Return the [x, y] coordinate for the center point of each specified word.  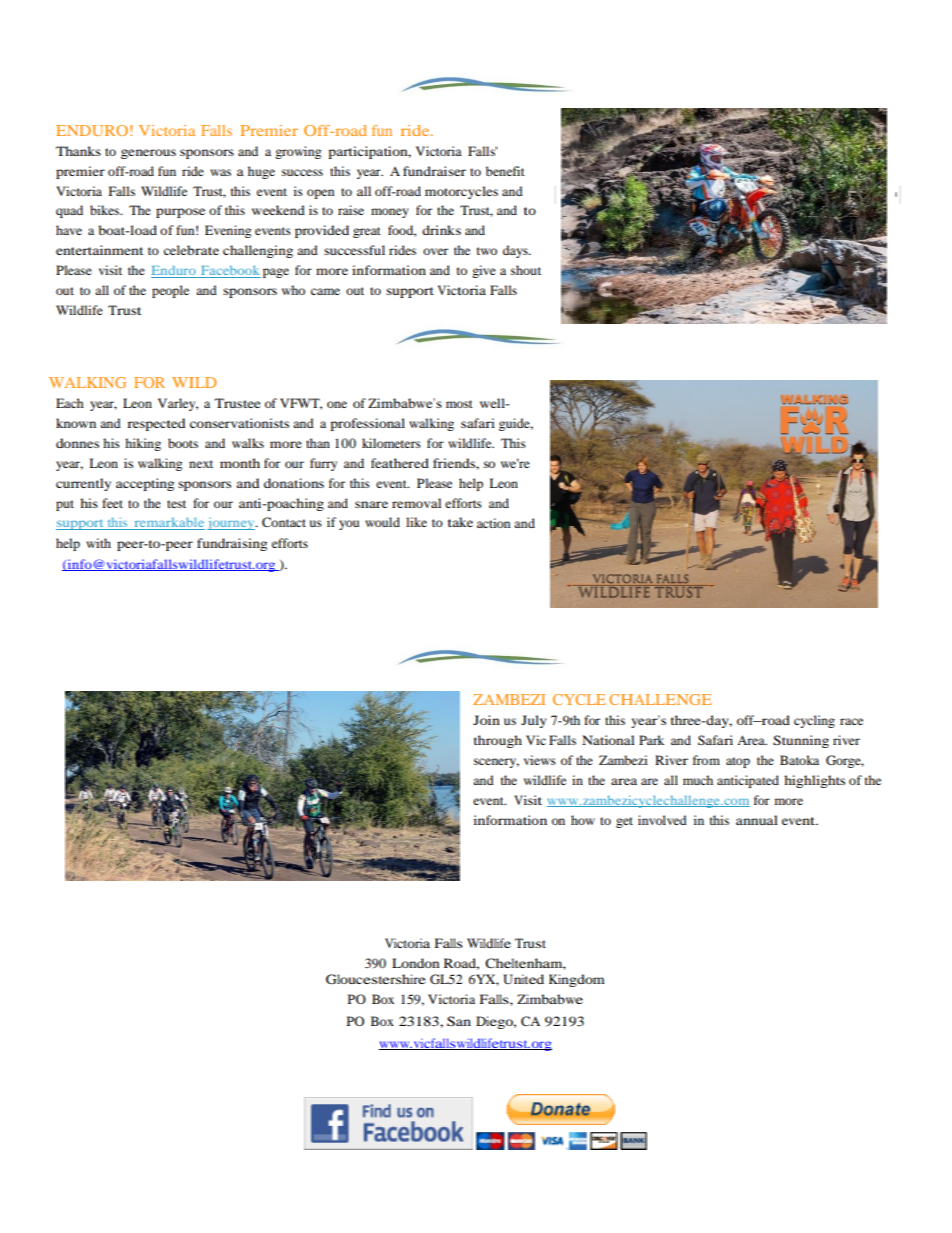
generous [148, 154]
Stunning [801, 741]
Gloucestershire [376, 979]
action [493, 523]
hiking [143, 444]
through [498, 741]
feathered [400, 463]
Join [486, 720]
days [516, 251]
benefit [505, 171]
